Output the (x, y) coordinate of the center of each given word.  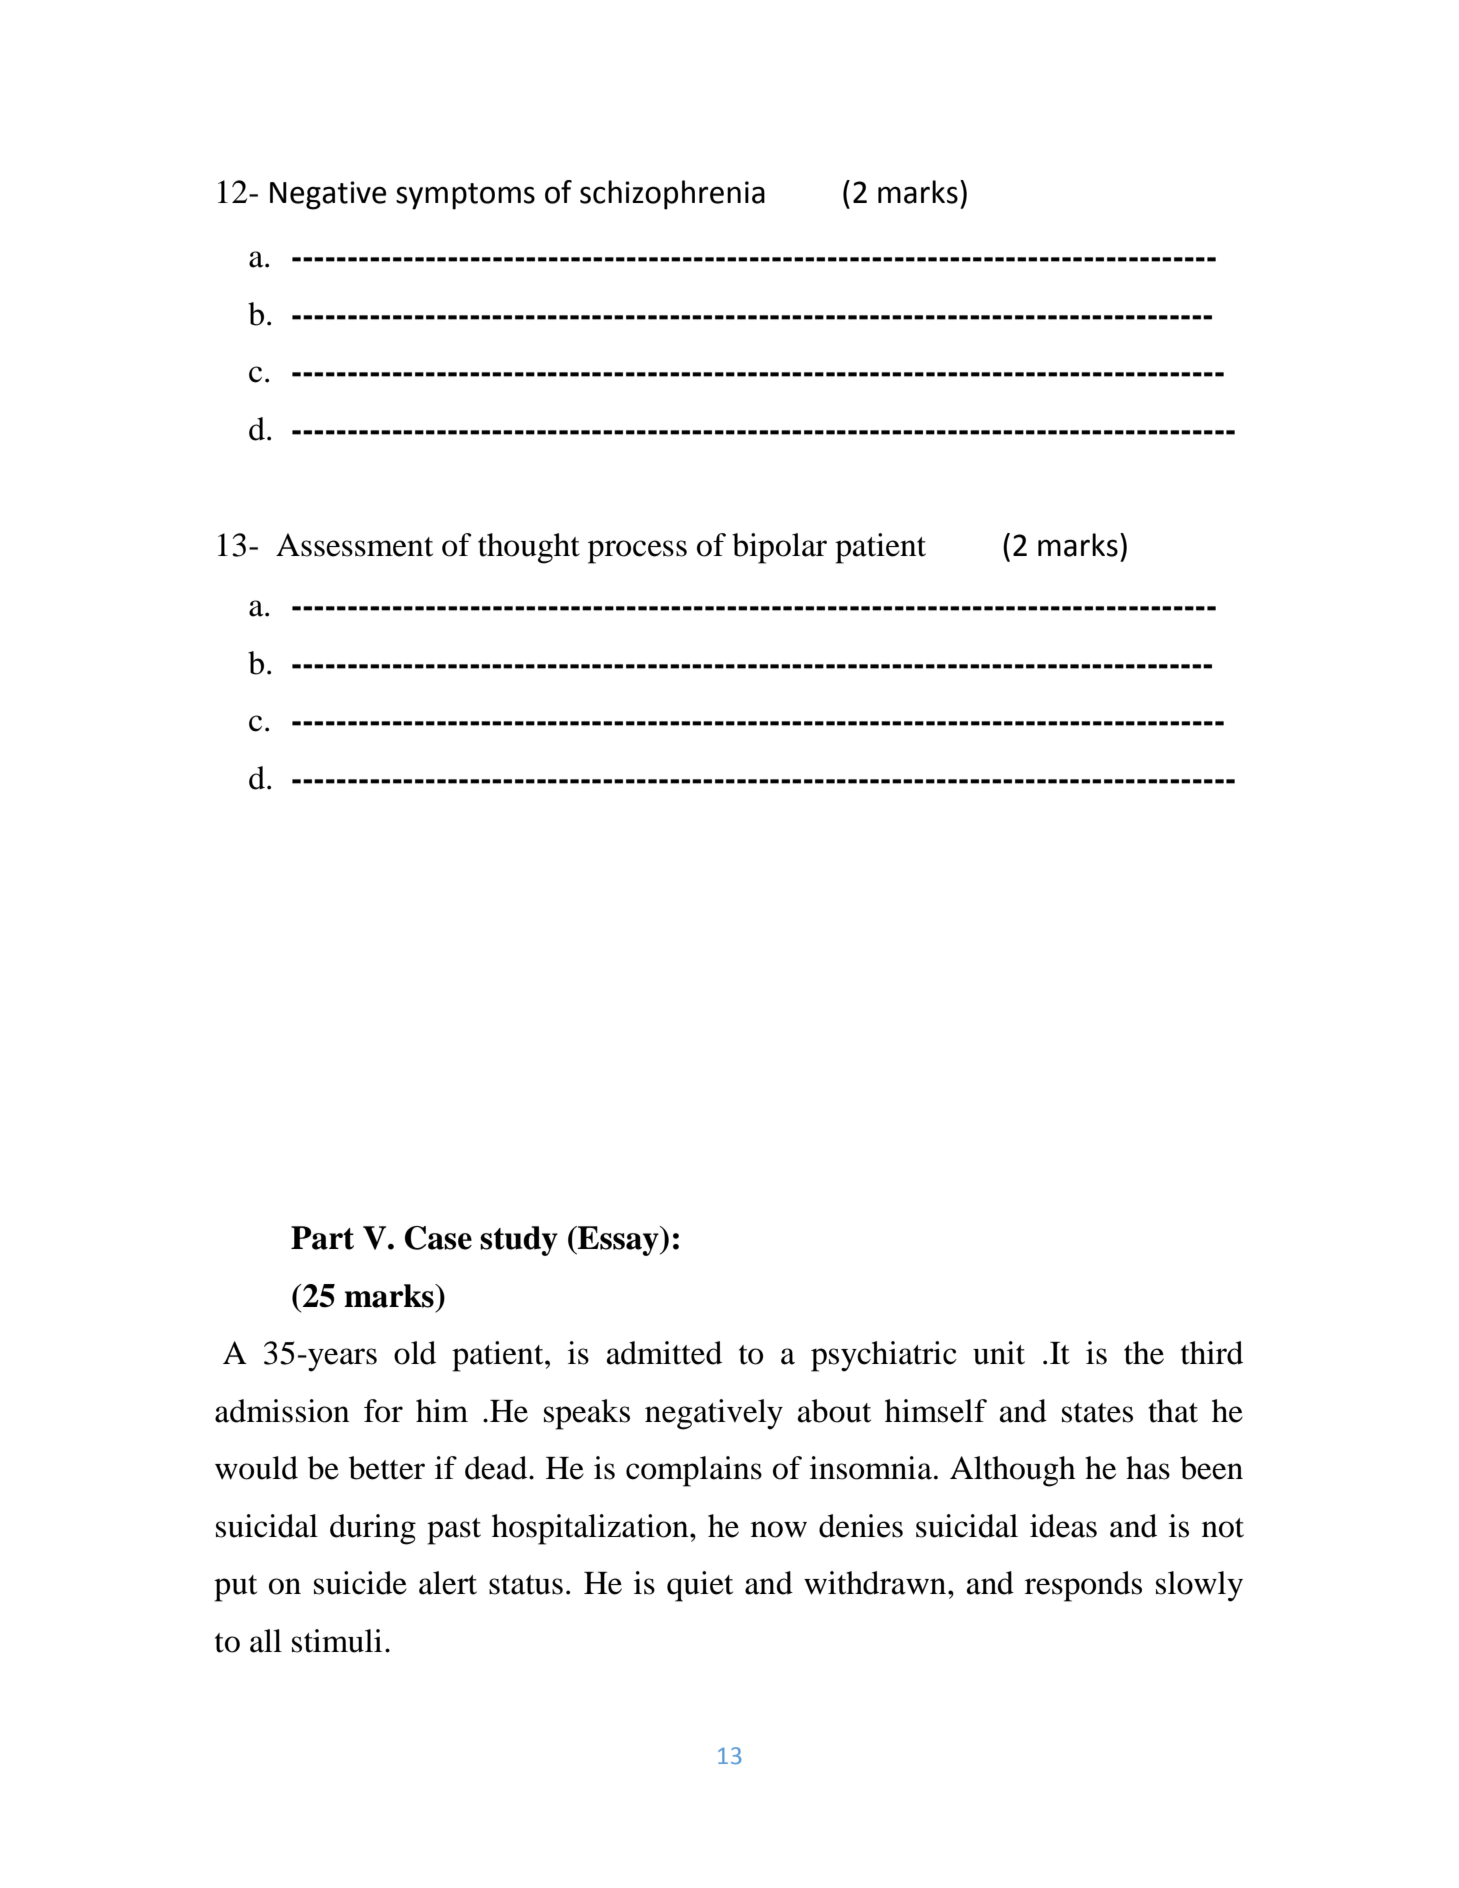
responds (1083, 1586)
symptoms (465, 196)
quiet (700, 1586)
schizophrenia (672, 195)
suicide (360, 1583)
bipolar (779, 548)
